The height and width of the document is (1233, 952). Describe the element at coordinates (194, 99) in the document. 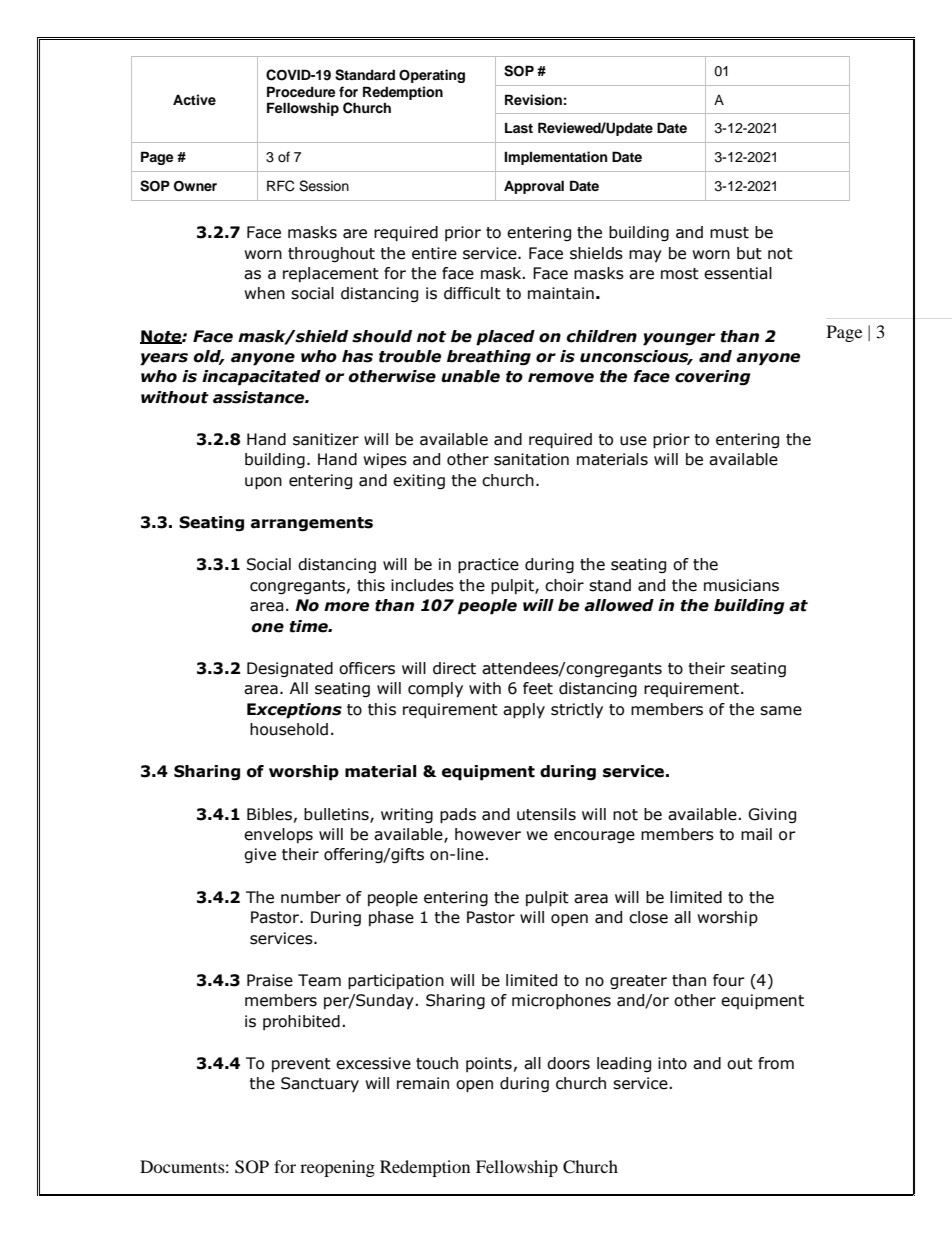

I see `Active` at that location.
